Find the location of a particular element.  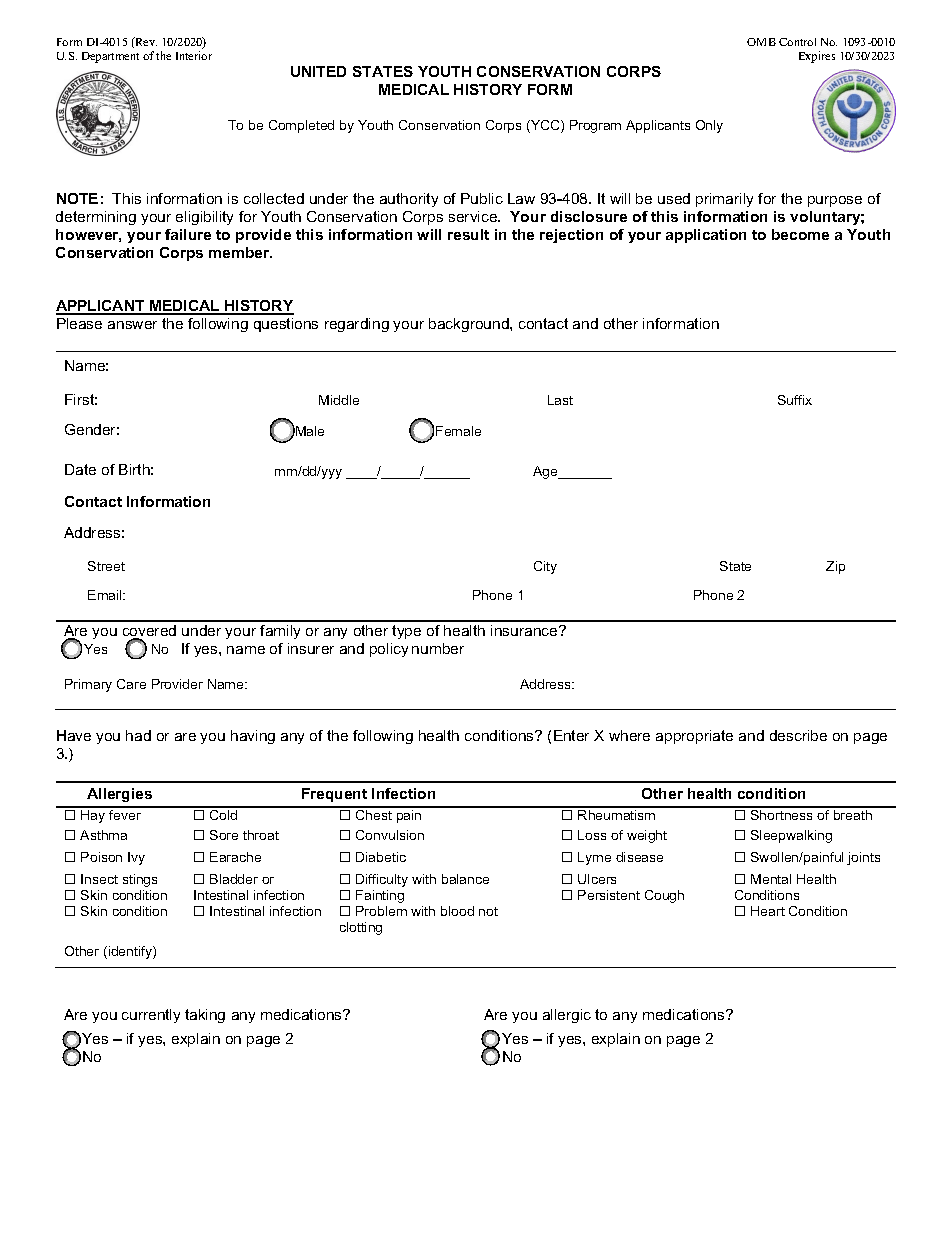

OMB is located at coordinates (761, 42).
